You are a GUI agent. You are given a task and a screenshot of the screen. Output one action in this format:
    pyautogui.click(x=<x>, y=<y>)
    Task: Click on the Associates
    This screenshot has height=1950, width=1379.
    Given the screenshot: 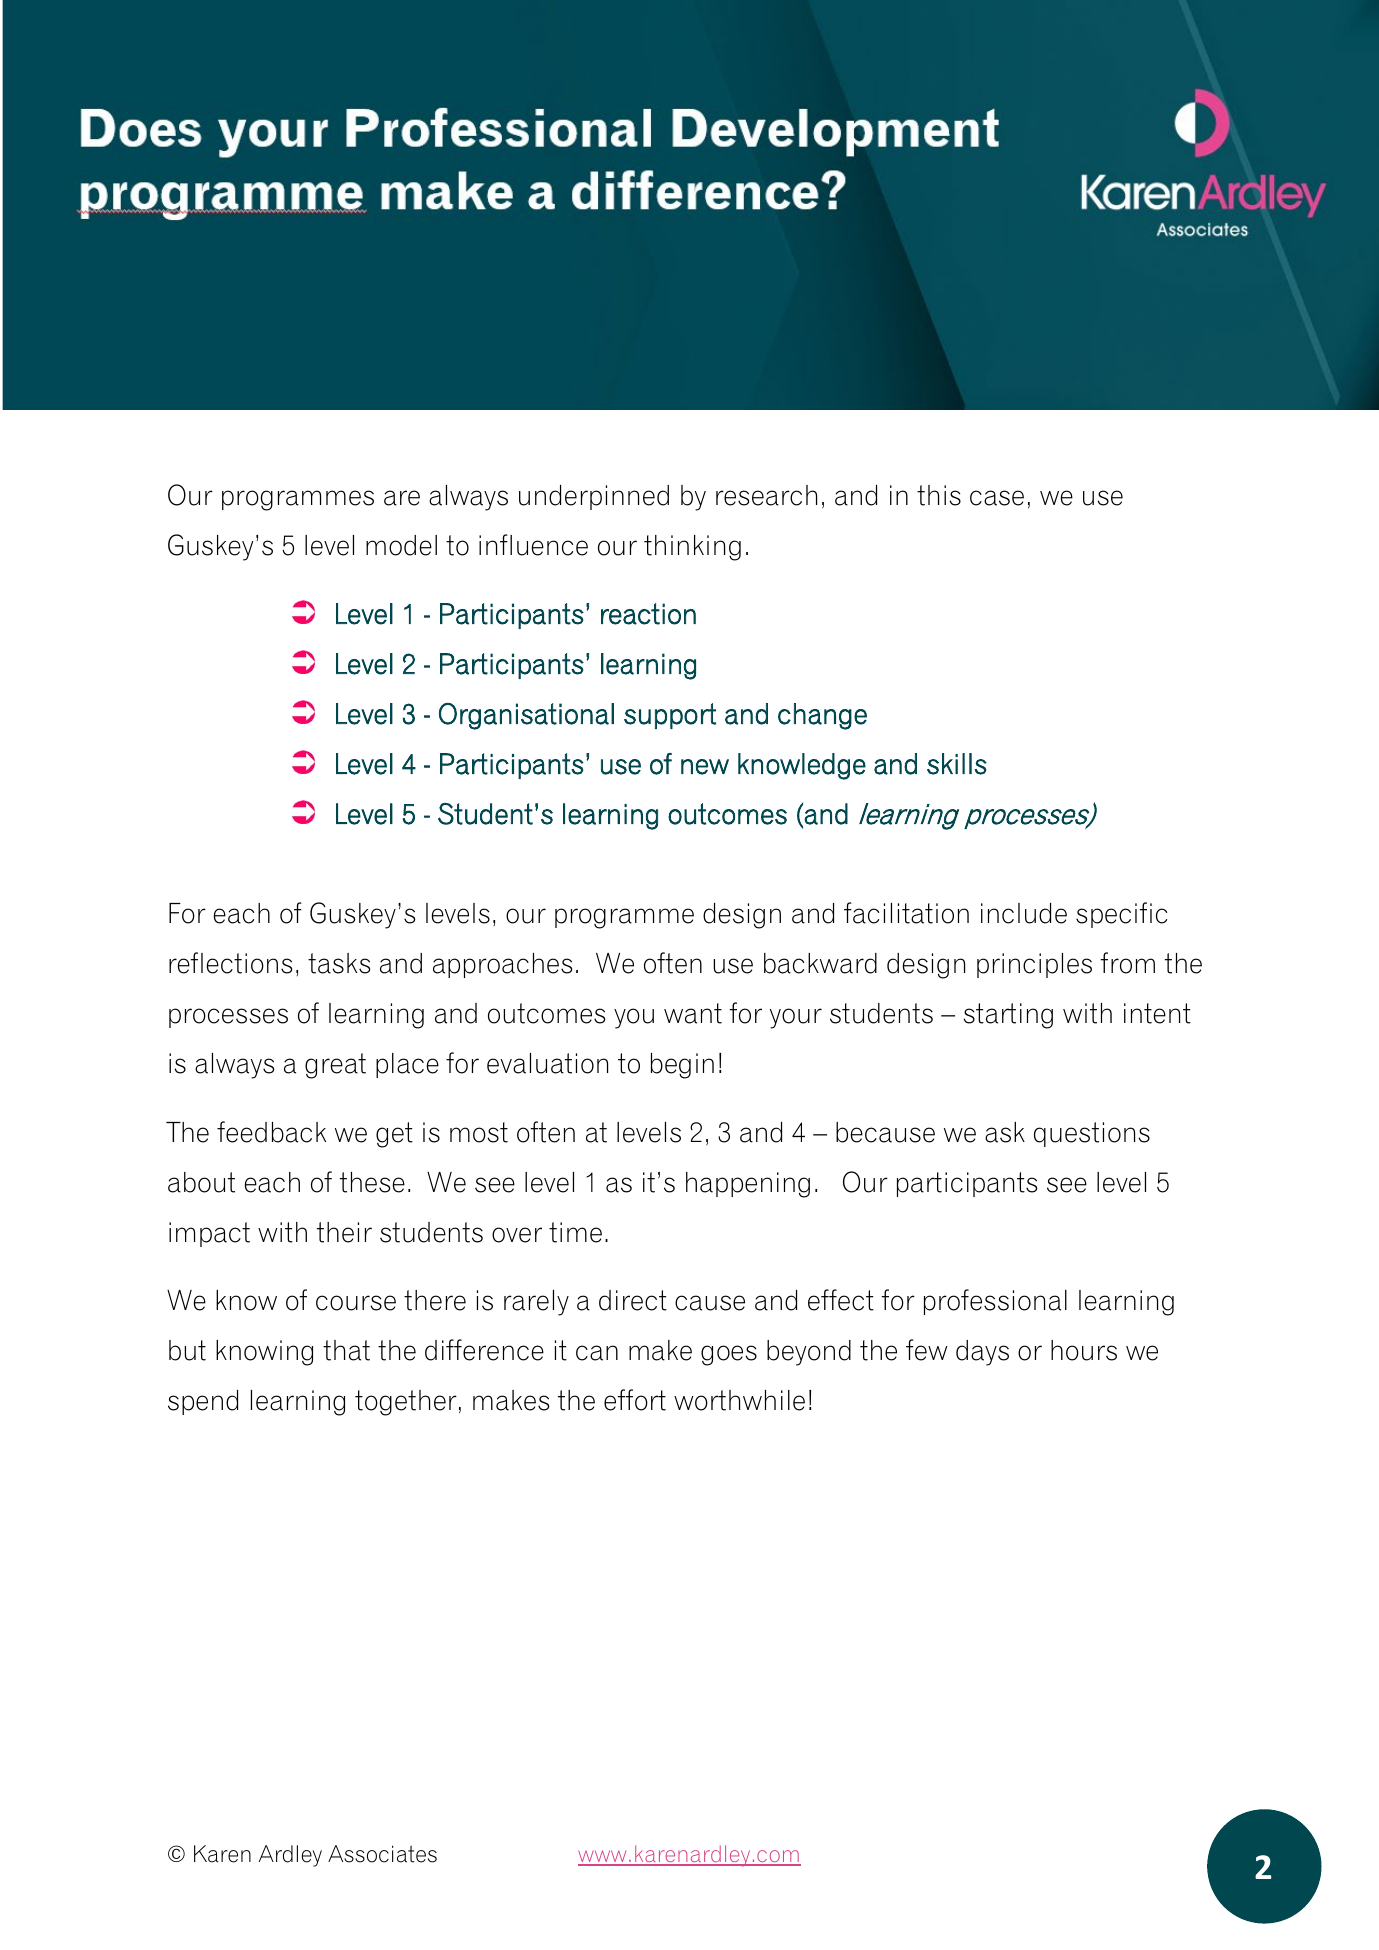 What is the action you would take?
    pyautogui.click(x=382, y=1854)
